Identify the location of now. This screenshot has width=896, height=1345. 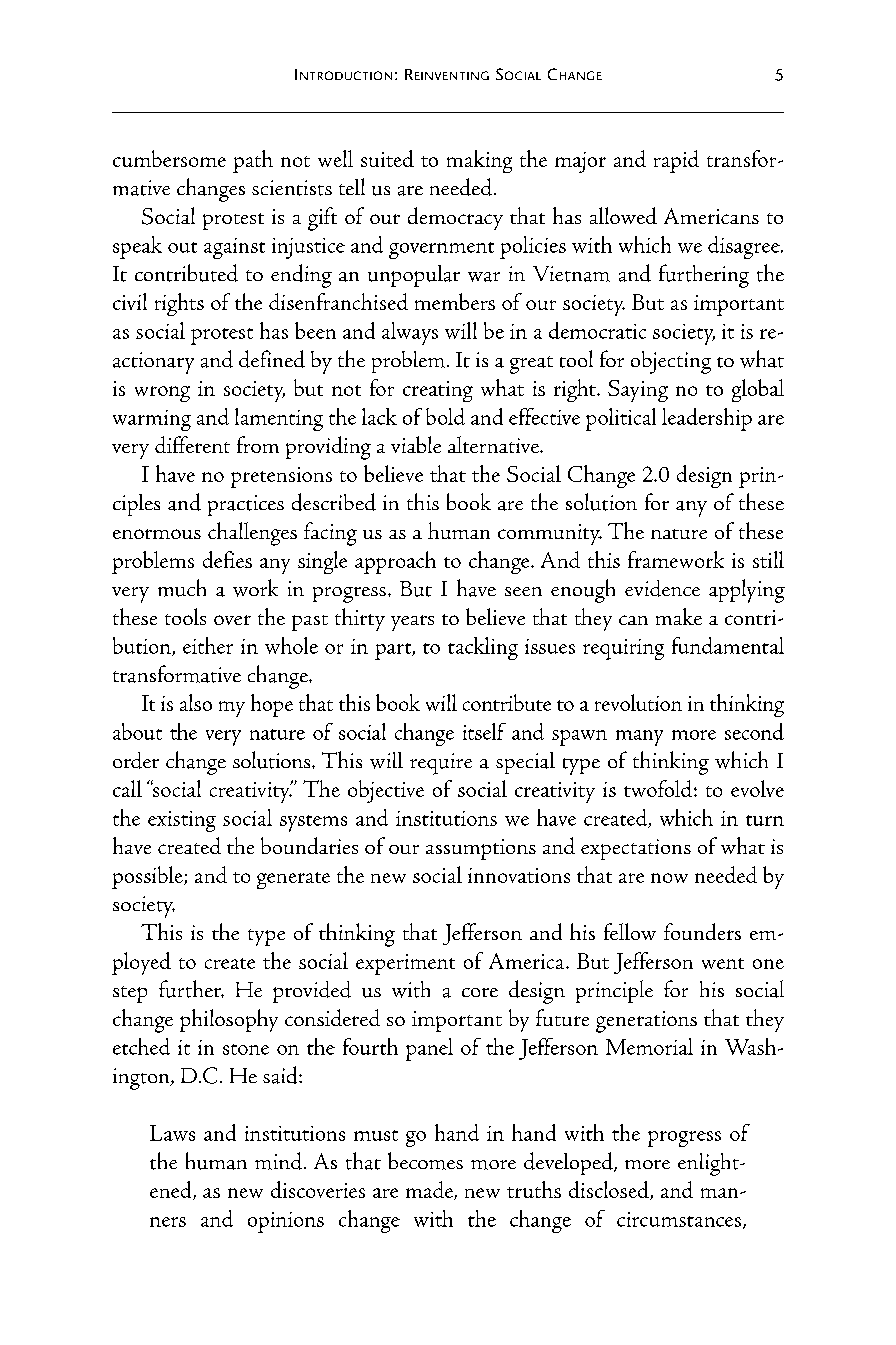
(669, 878).
